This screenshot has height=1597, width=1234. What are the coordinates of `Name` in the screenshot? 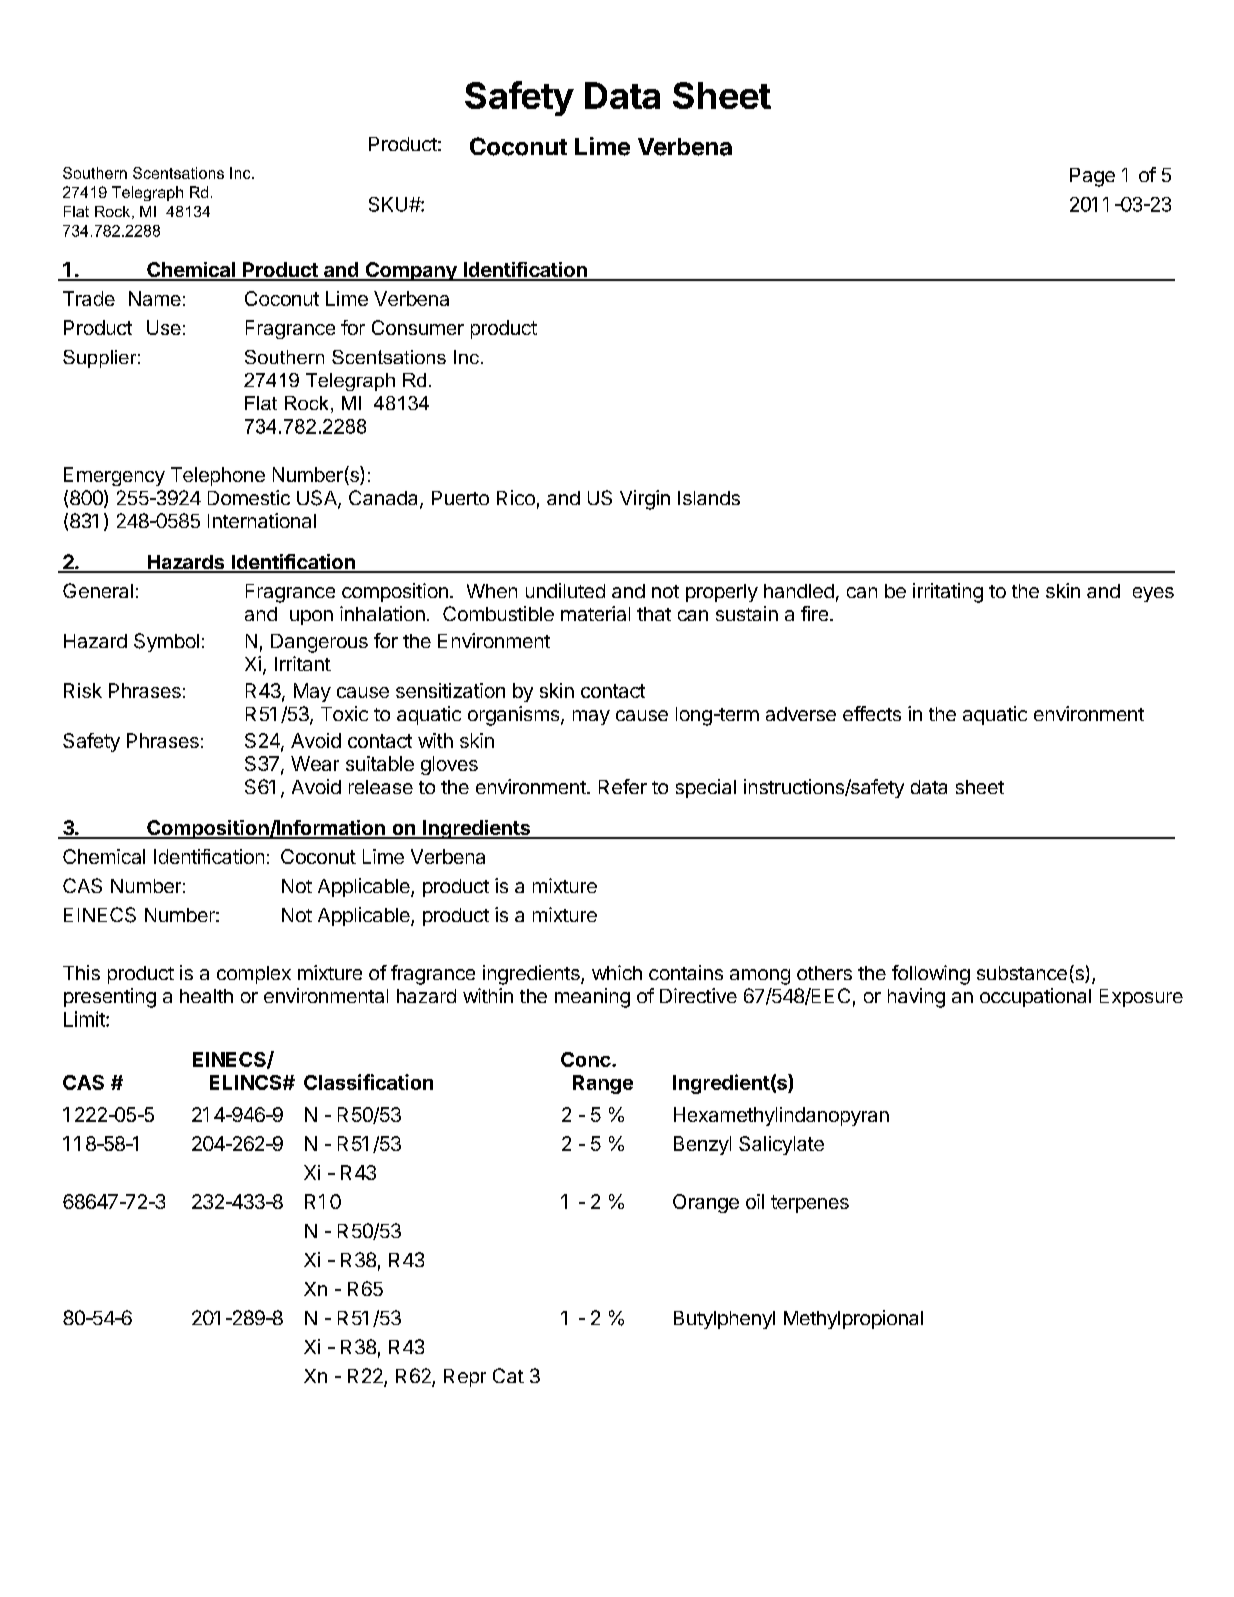 It's located at (155, 298).
